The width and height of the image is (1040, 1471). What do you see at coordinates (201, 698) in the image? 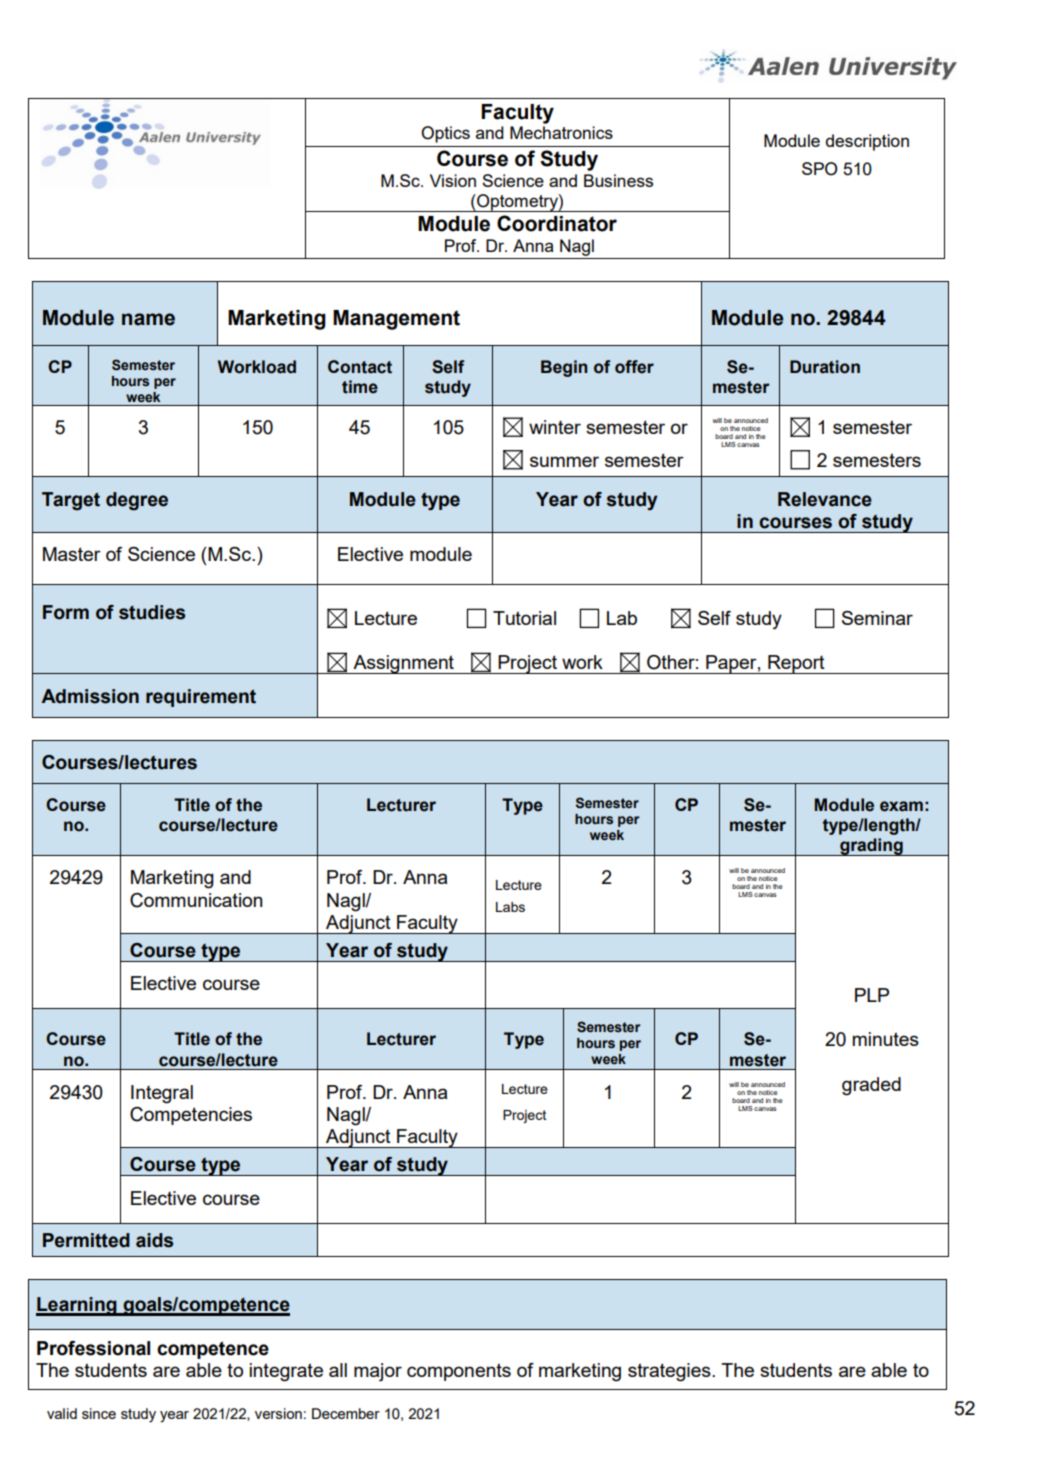
I see `requirement` at bounding box center [201, 698].
